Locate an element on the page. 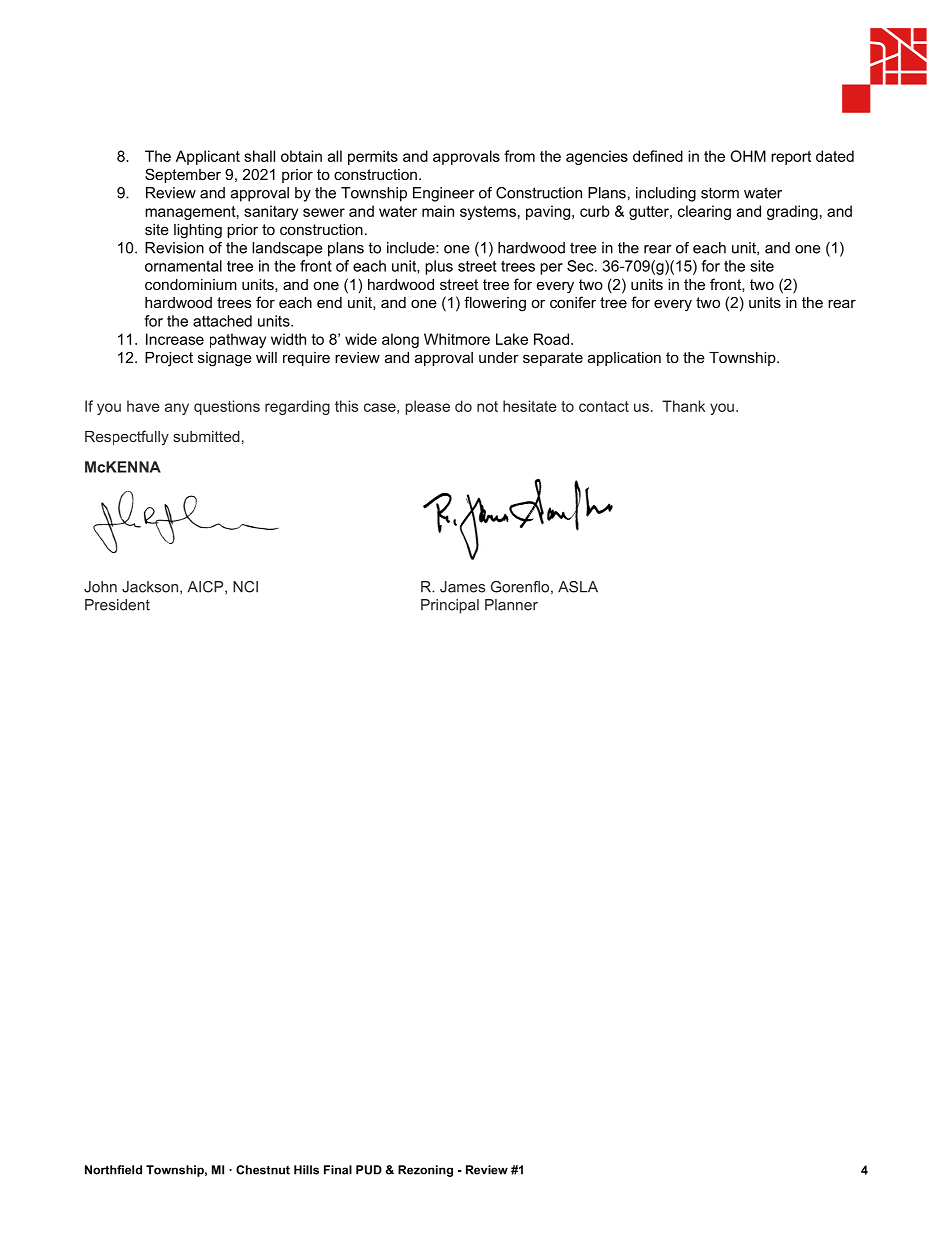 The height and width of the document is (1233, 952). Northfield is located at coordinates (113, 1170).
